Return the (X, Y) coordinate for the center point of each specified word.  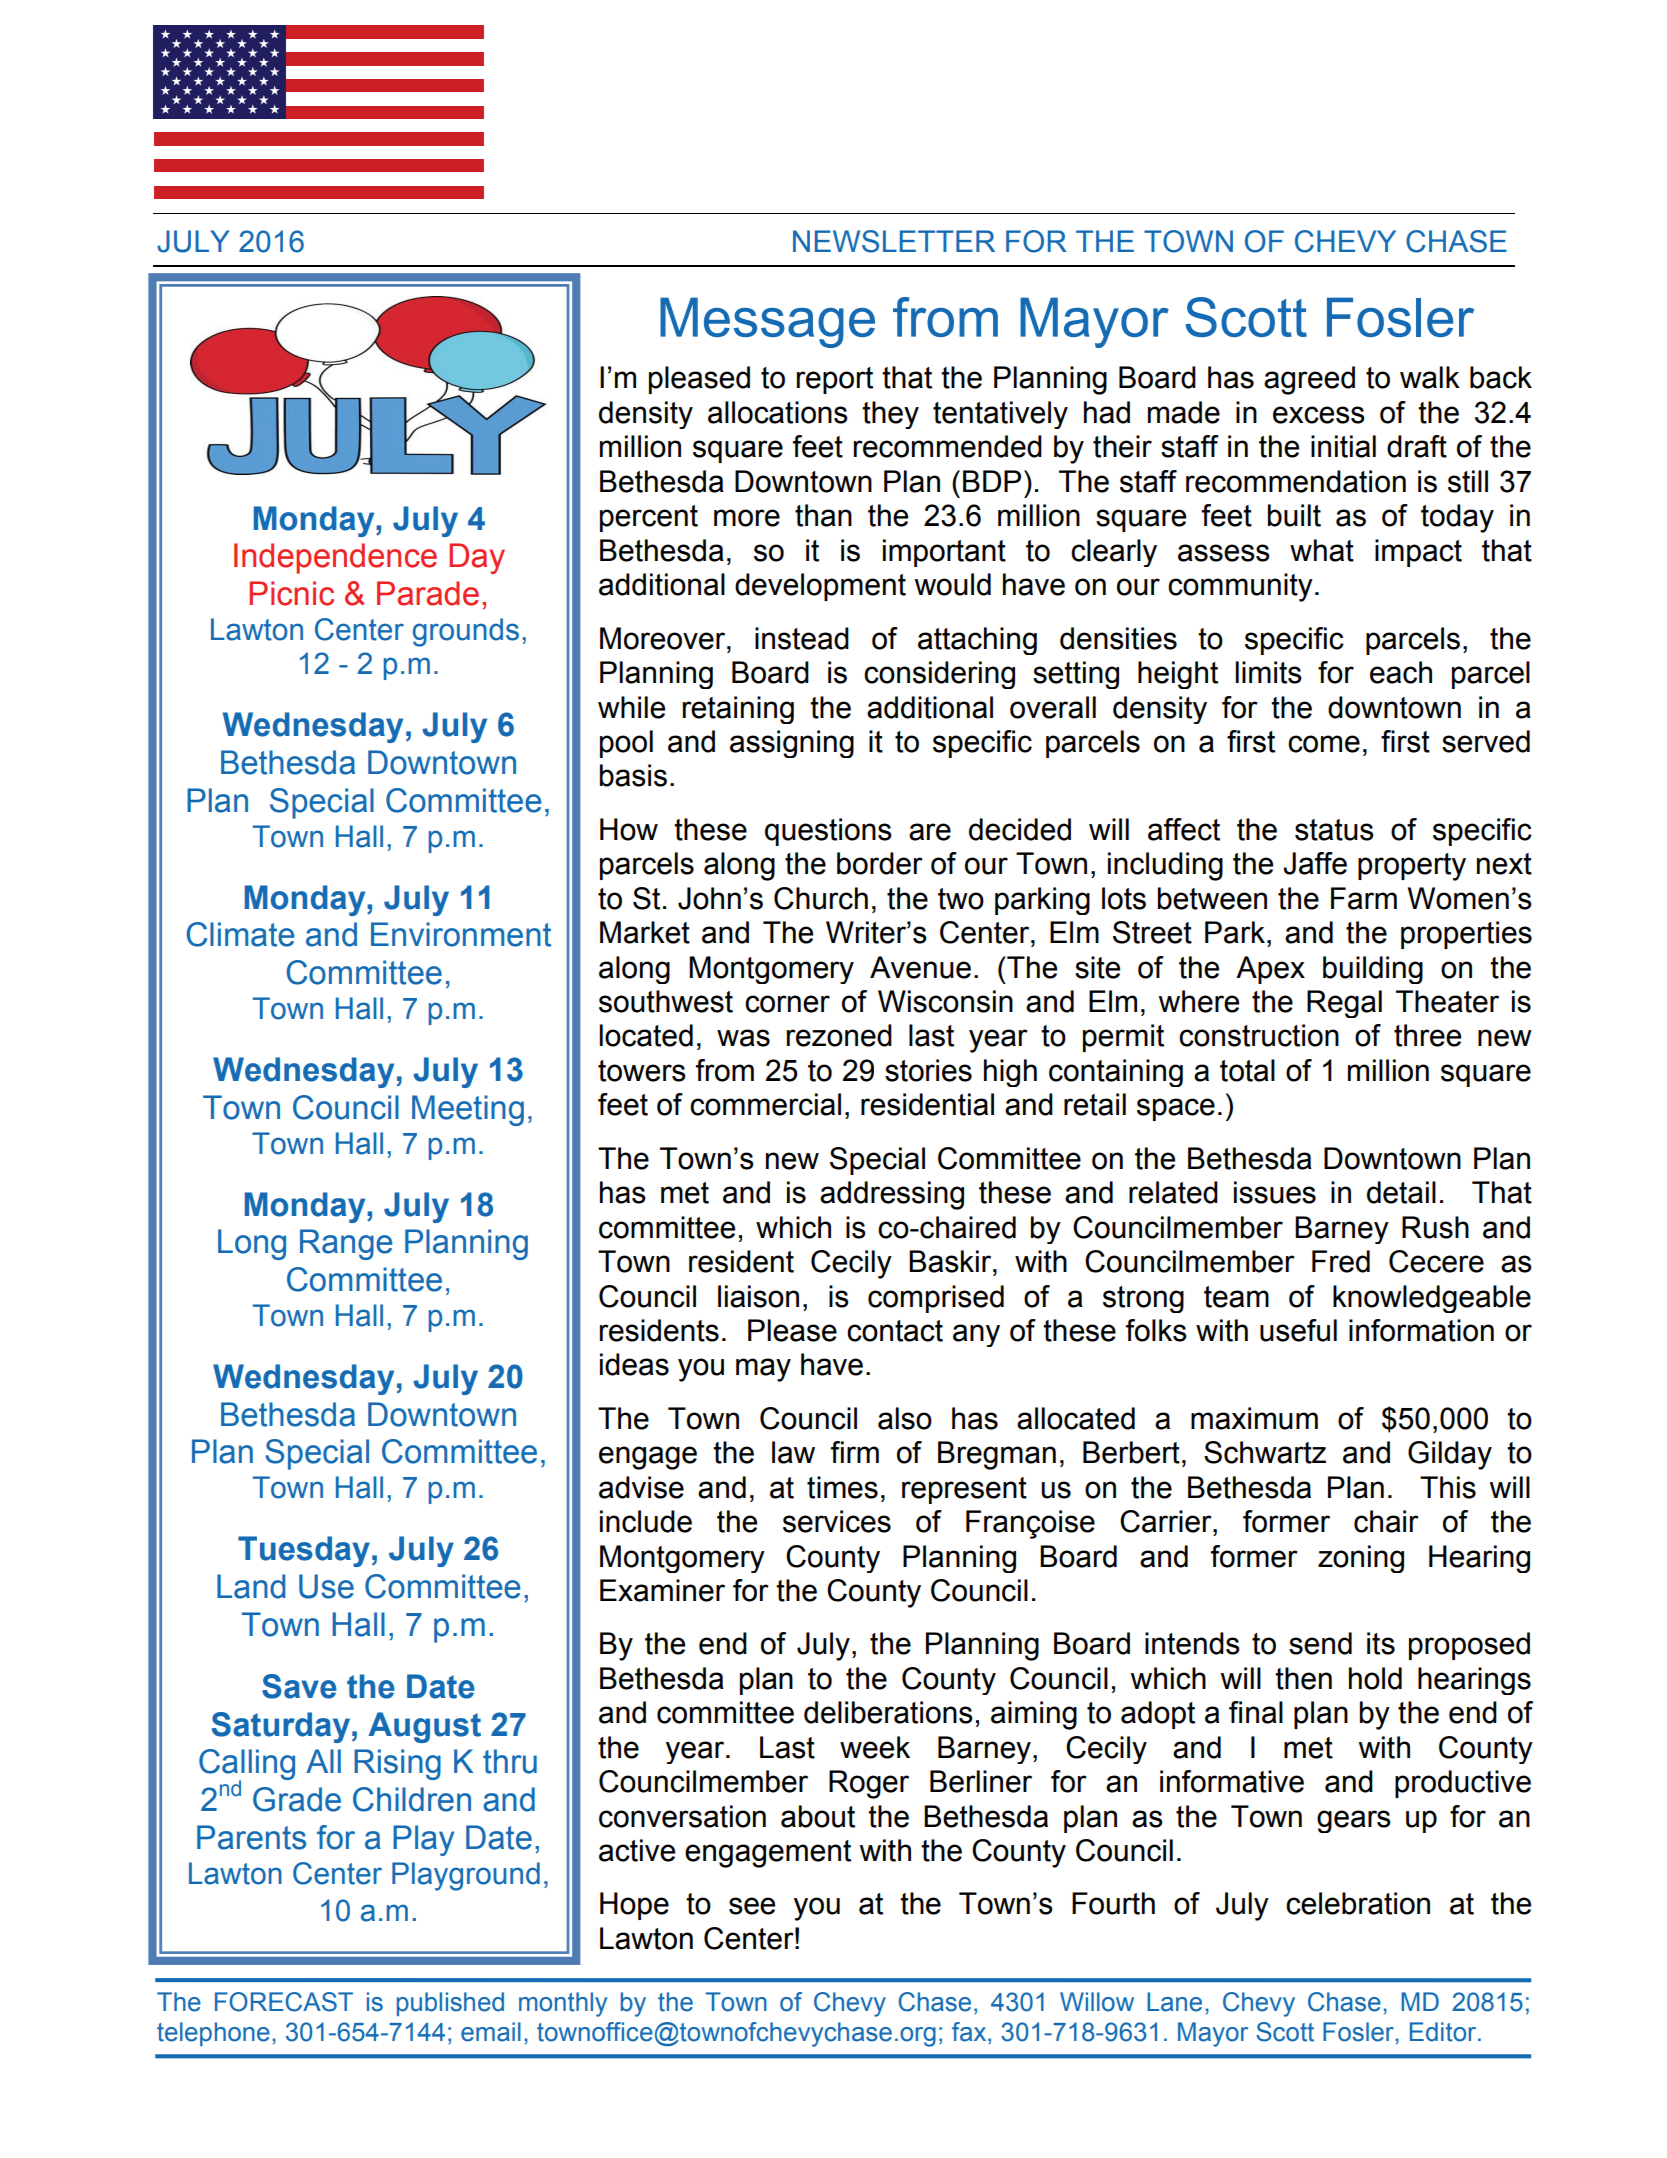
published (450, 2004)
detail (1401, 1192)
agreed (1309, 380)
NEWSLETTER (894, 241)
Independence (335, 558)
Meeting (468, 1110)
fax (970, 2033)
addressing (892, 1195)
